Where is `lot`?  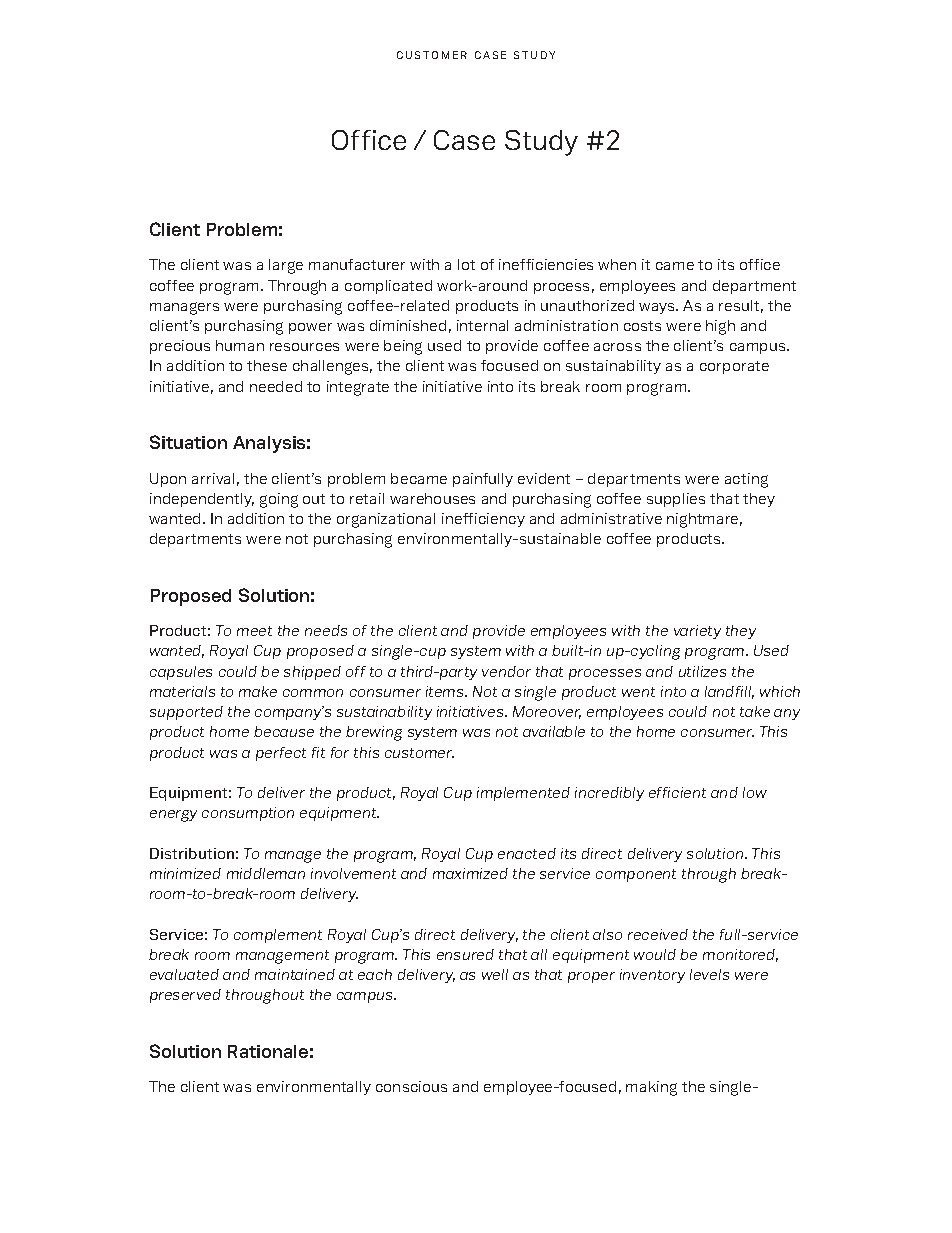
lot is located at coordinates (466, 264).
